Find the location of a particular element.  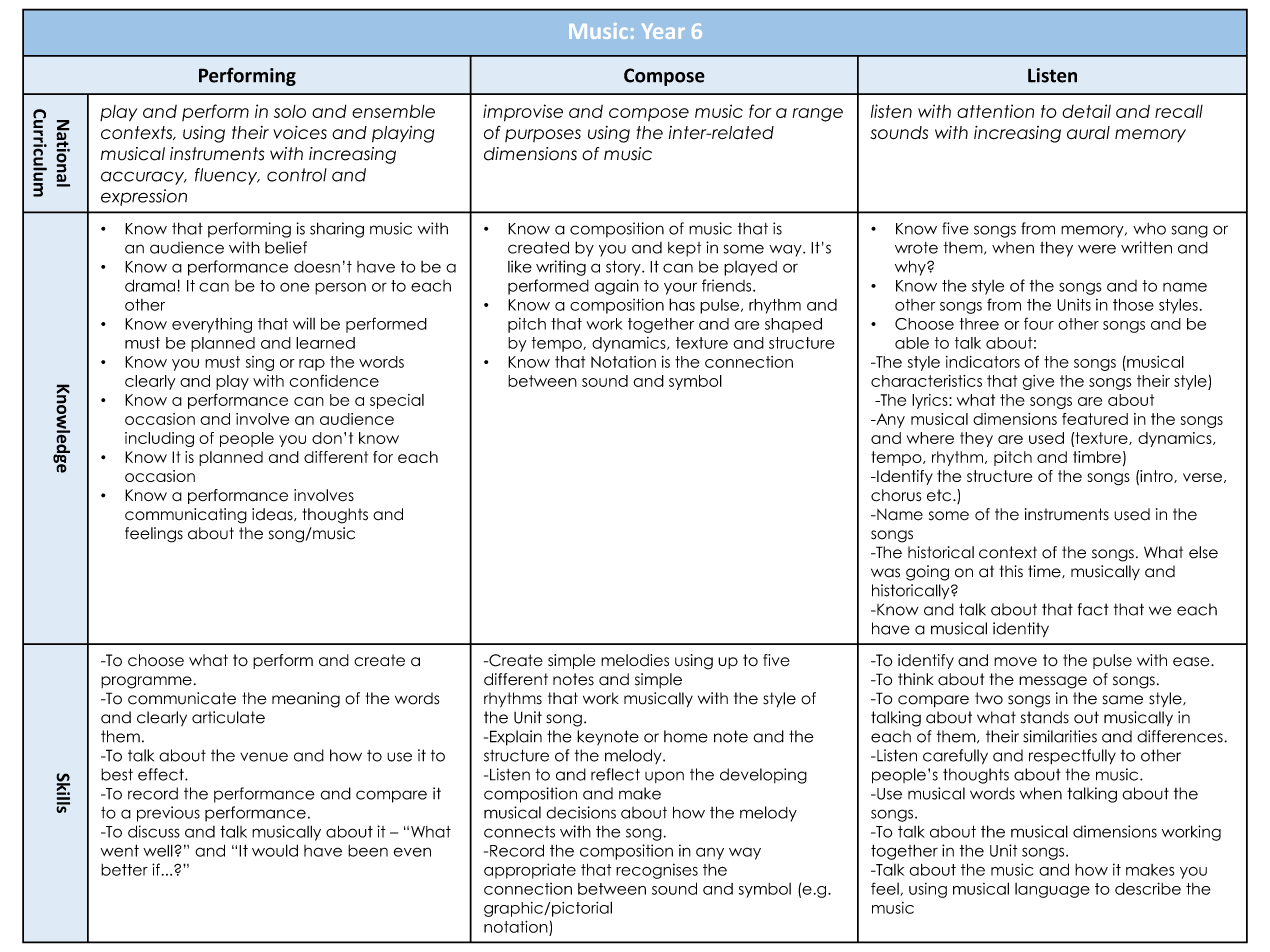

kept is located at coordinates (684, 249).
